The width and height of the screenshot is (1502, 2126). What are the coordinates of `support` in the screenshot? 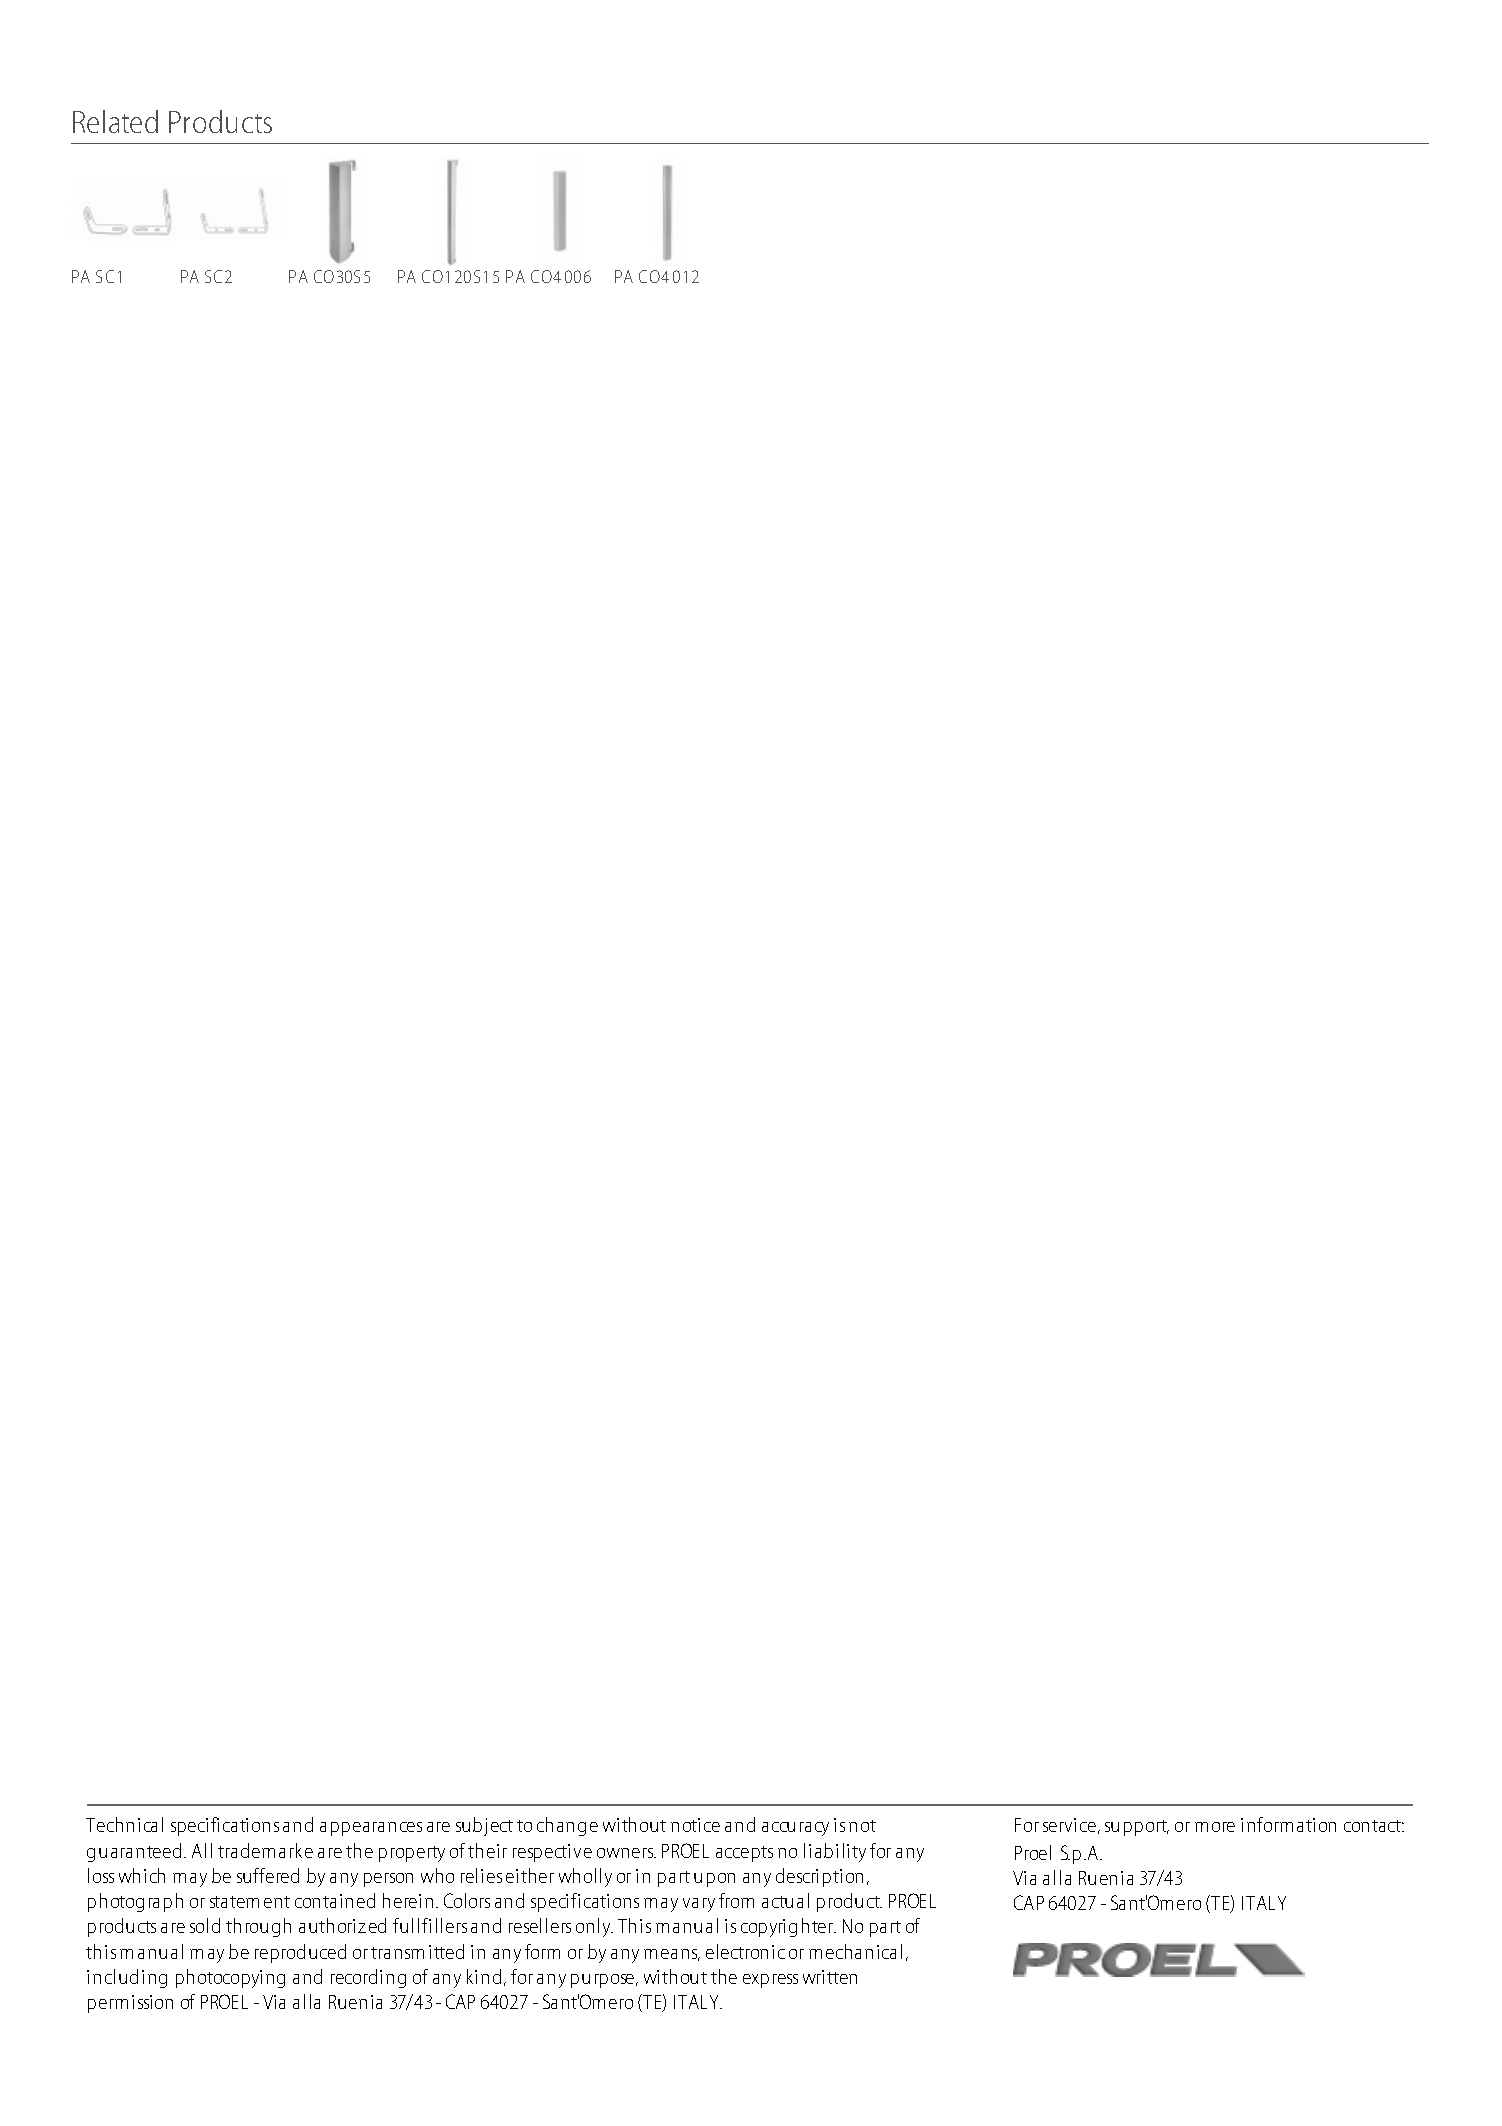 It's located at (1137, 1828).
